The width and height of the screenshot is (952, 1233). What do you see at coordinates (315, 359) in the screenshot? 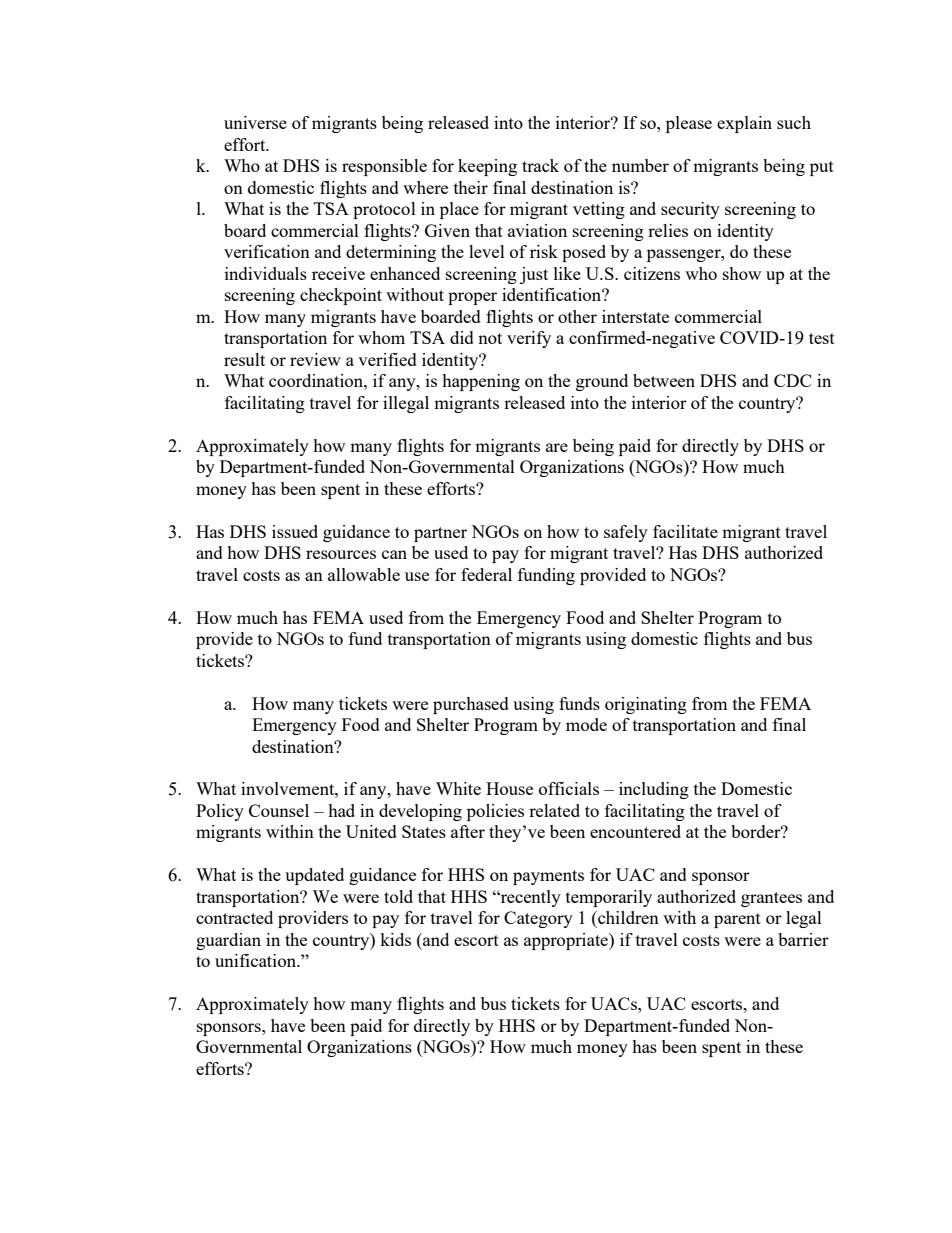
I see `review` at bounding box center [315, 359].
